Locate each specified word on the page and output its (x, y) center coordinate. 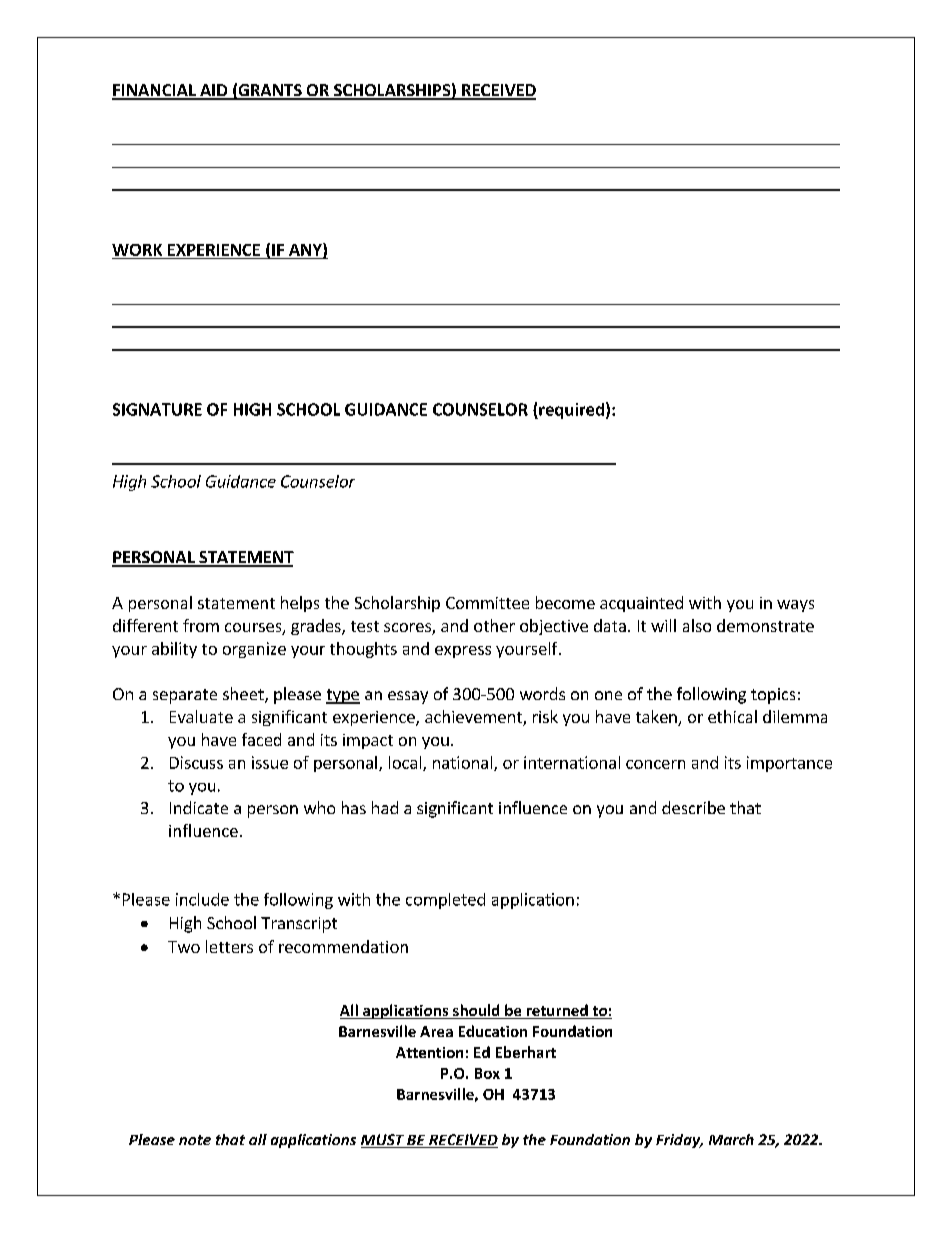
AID (214, 91)
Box (487, 1073)
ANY (306, 250)
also (697, 625)
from (201, 625)
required (570, 411)
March (731, 1139)
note (195, 1140)
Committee (487, 603)
